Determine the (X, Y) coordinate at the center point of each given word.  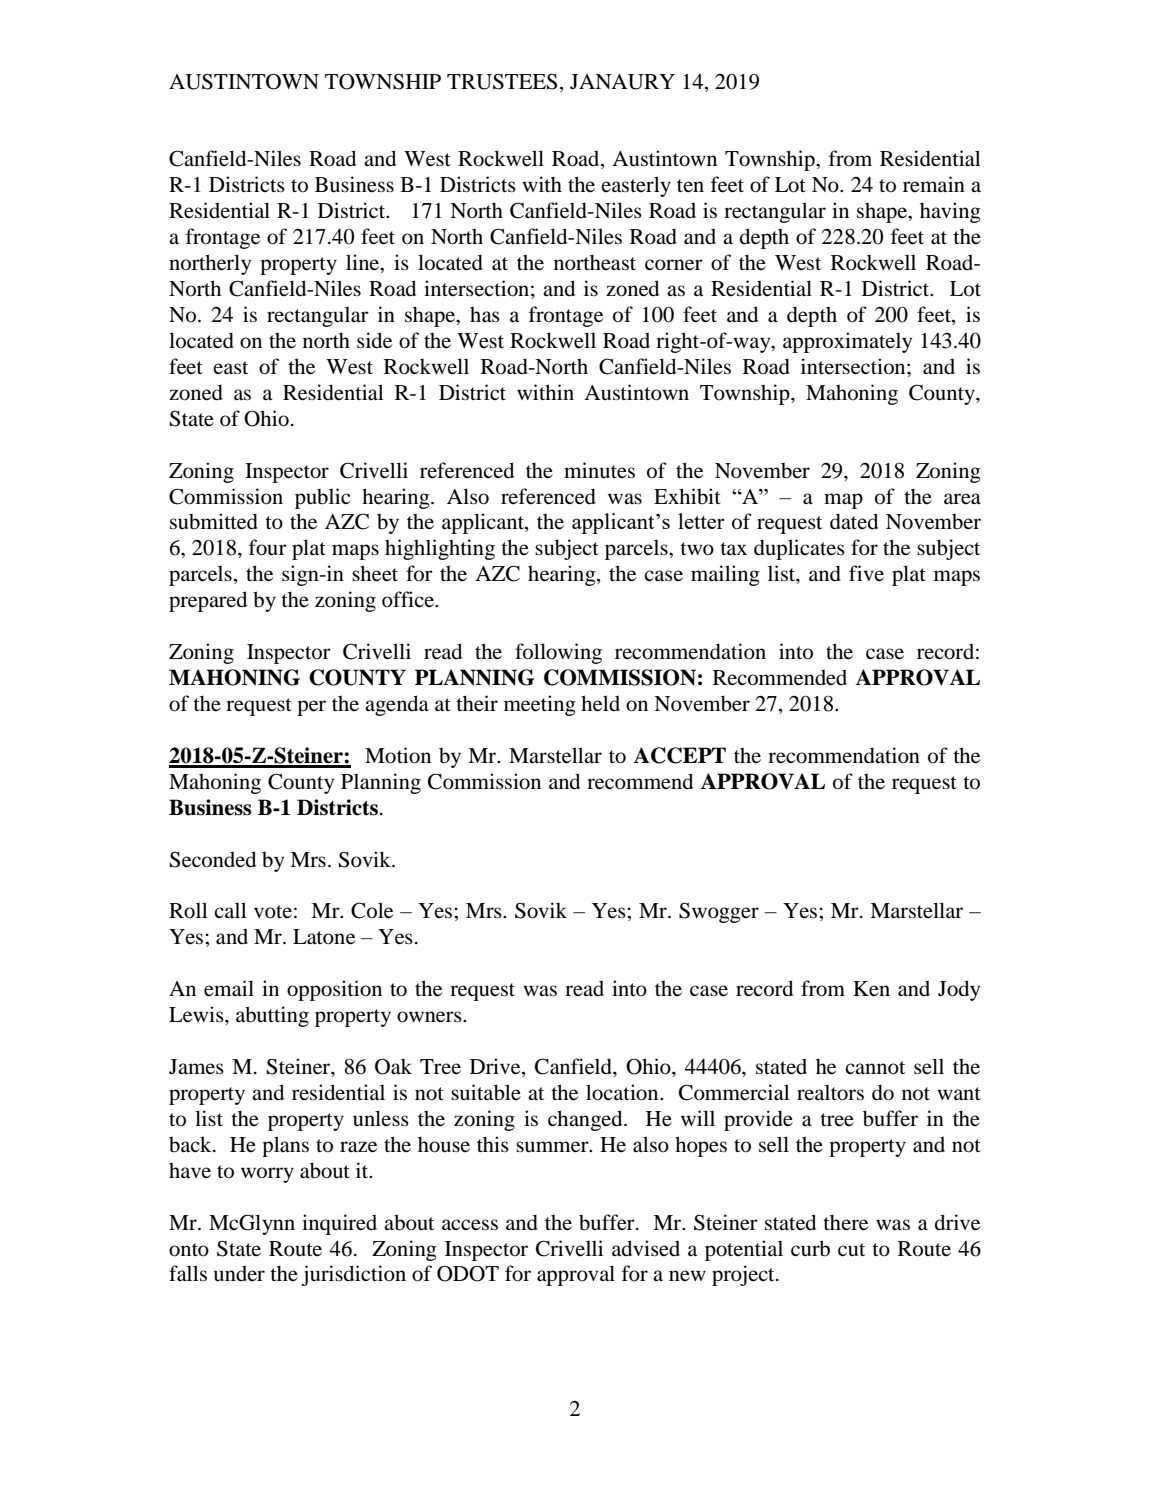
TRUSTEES (502, 81)
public (322, 498)
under (239, 1273)
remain (934, 184)
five (866, 573)
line (364, 263)
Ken (871, 989)
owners (430, 1017)
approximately (847, 342)
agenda (397, 705)
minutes (599, 470)
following (558, 653)
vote (273, 912)
